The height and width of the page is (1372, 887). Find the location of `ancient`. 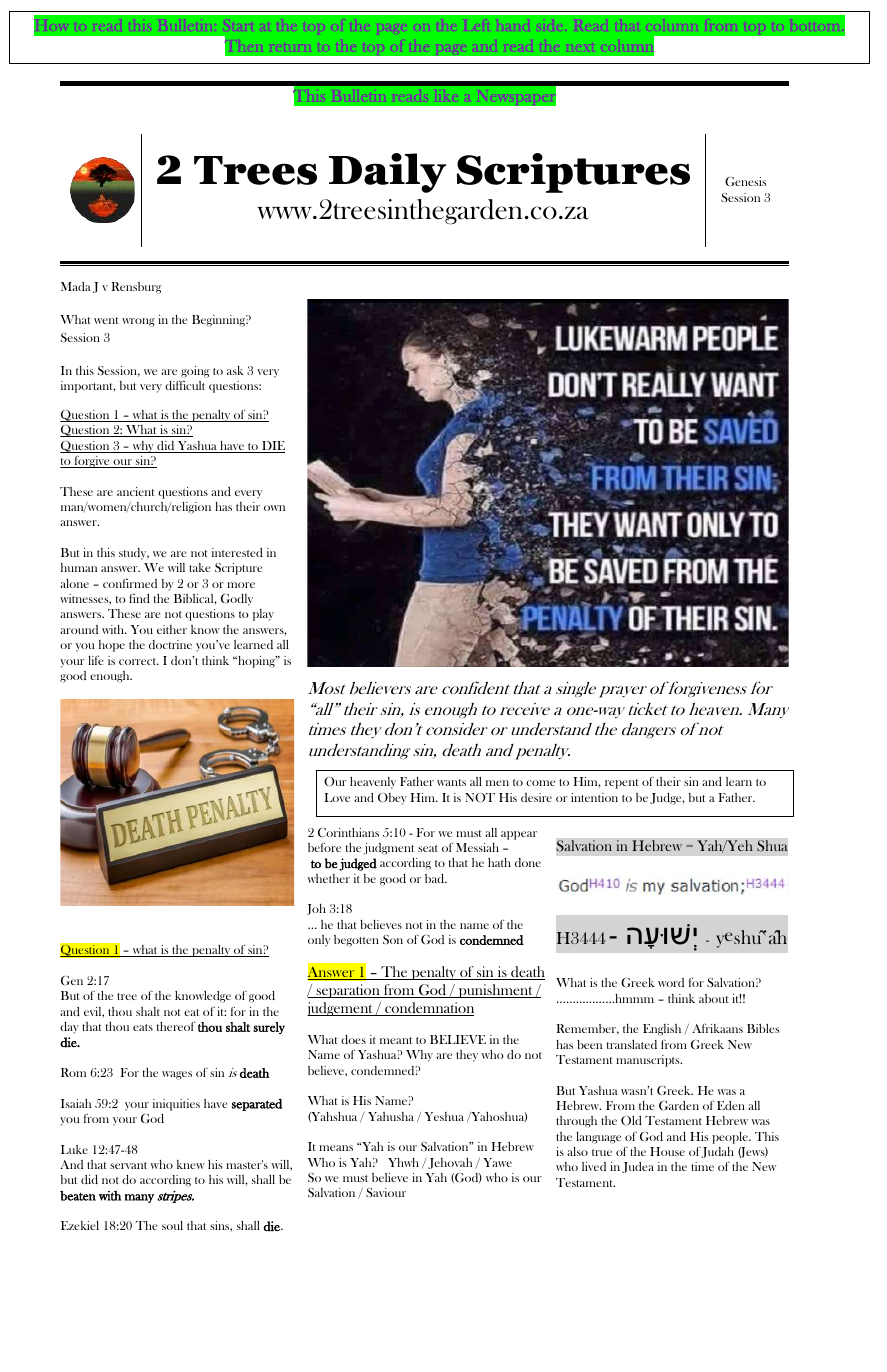

ancient is located at coordinates (136, 491).
